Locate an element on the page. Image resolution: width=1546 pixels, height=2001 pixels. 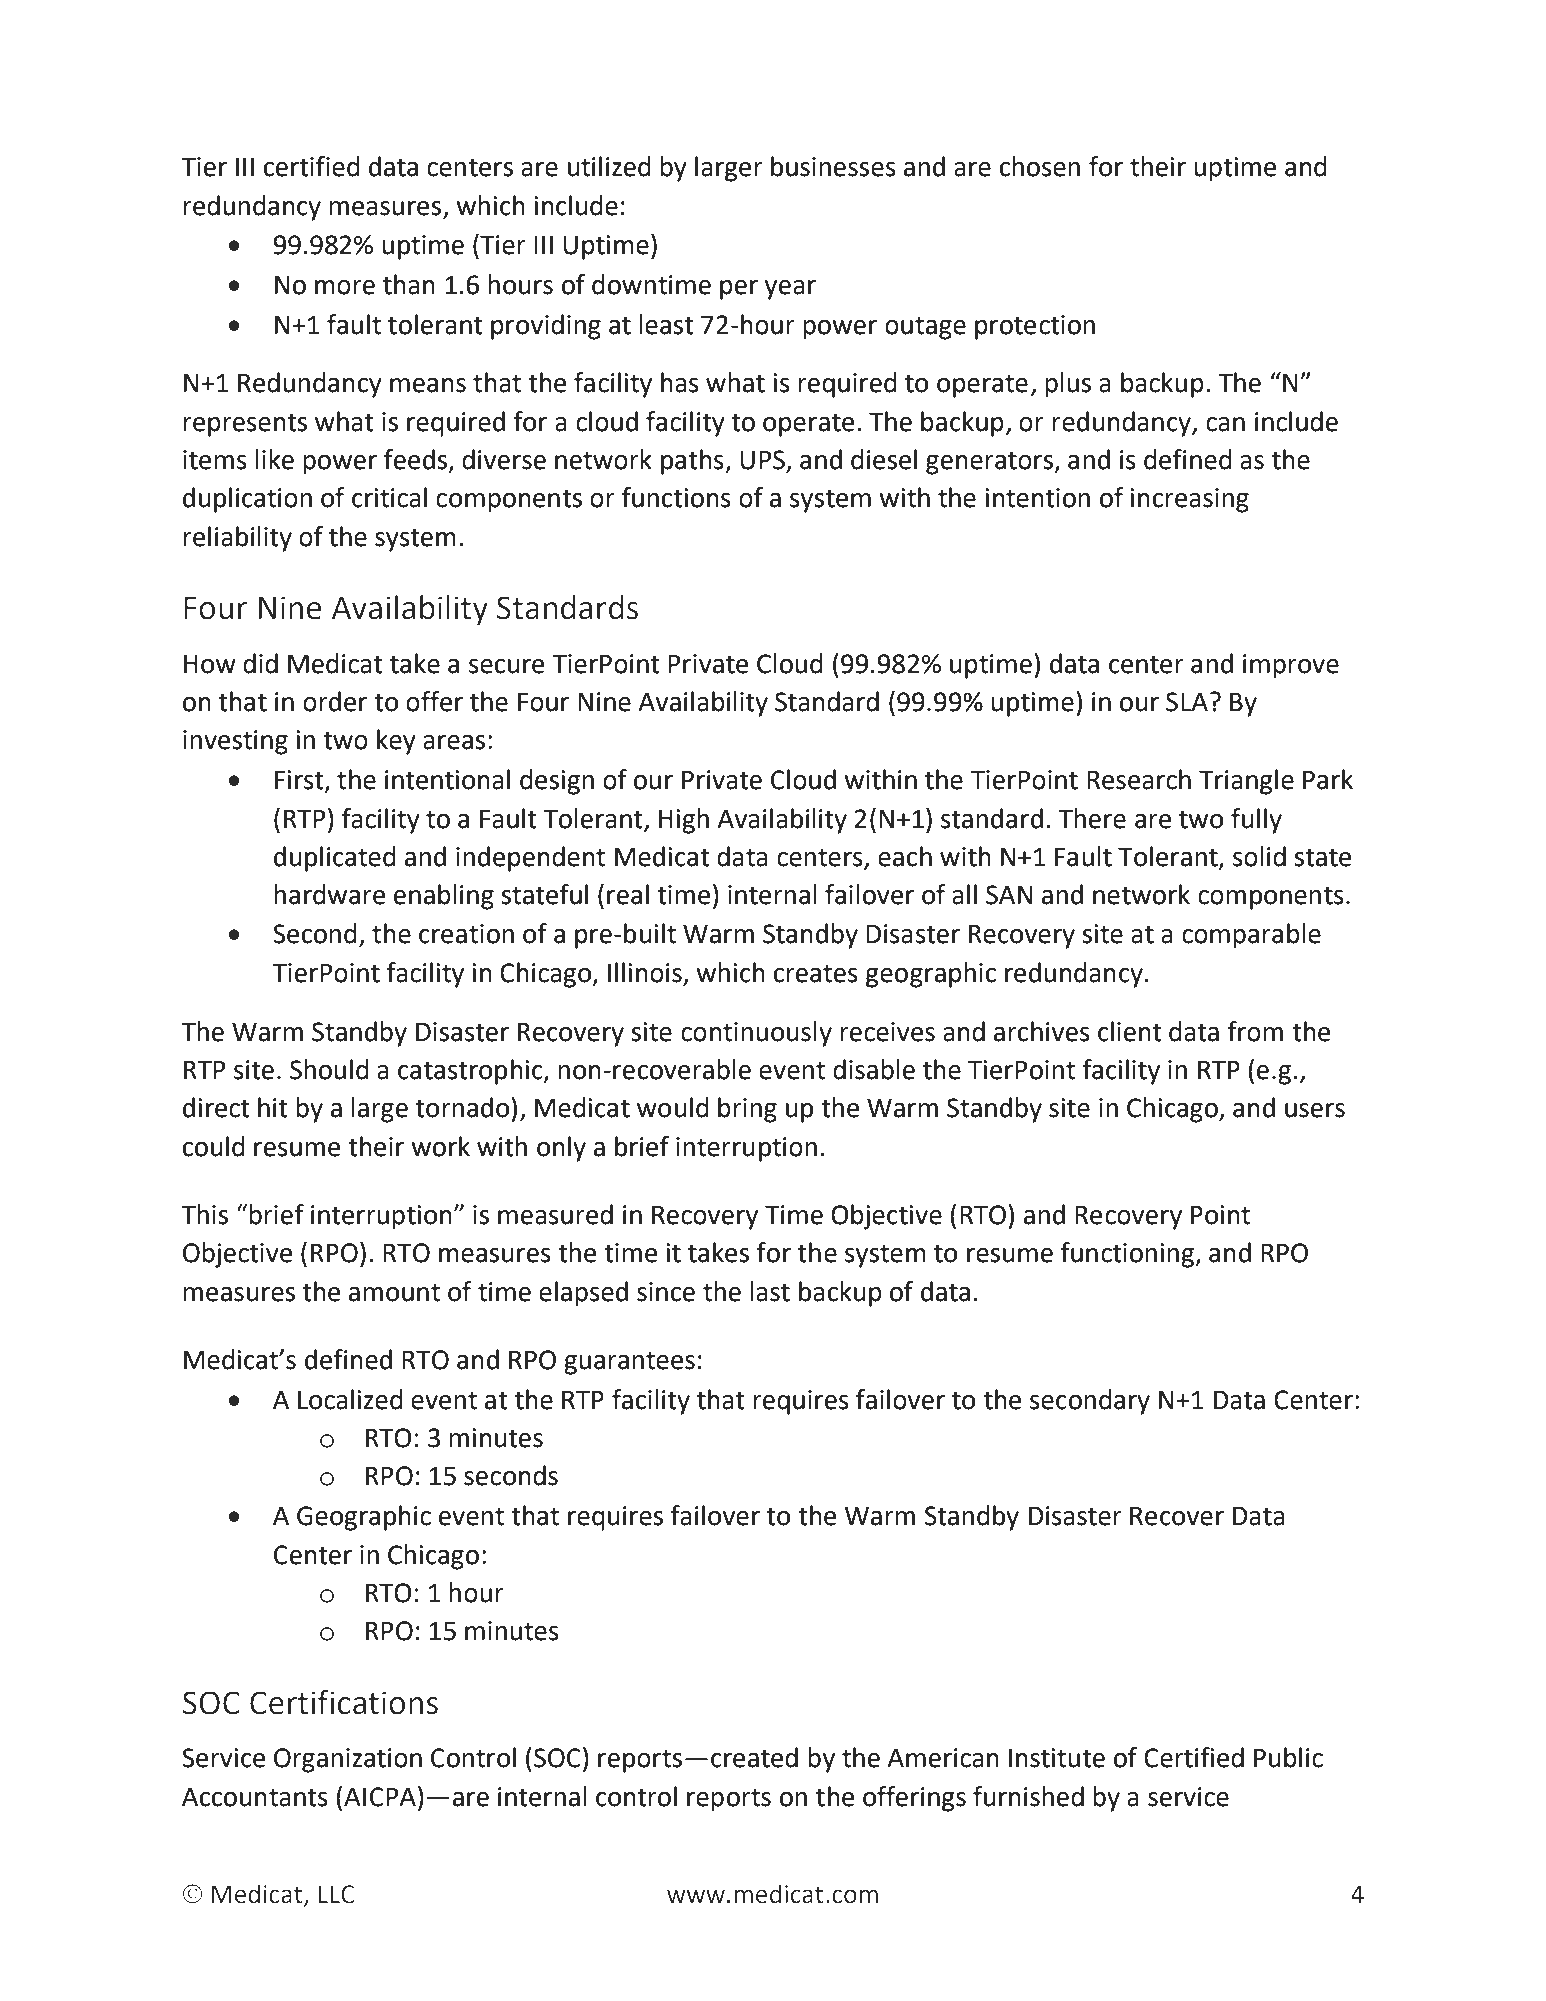
businesses is located at coordinates (833, 166).
